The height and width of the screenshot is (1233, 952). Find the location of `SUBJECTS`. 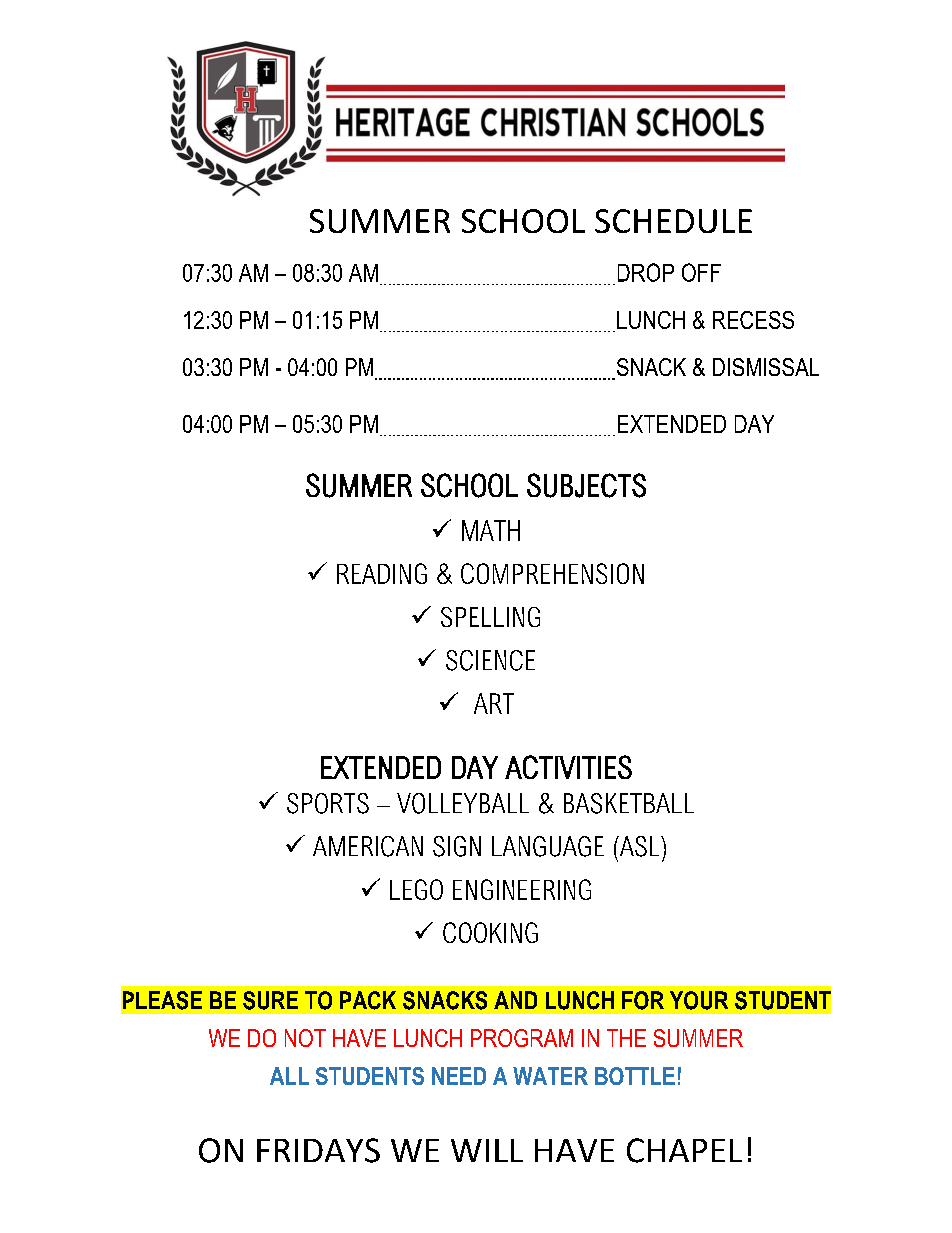

SUBJECTS is located at coordinates (586, 485).
